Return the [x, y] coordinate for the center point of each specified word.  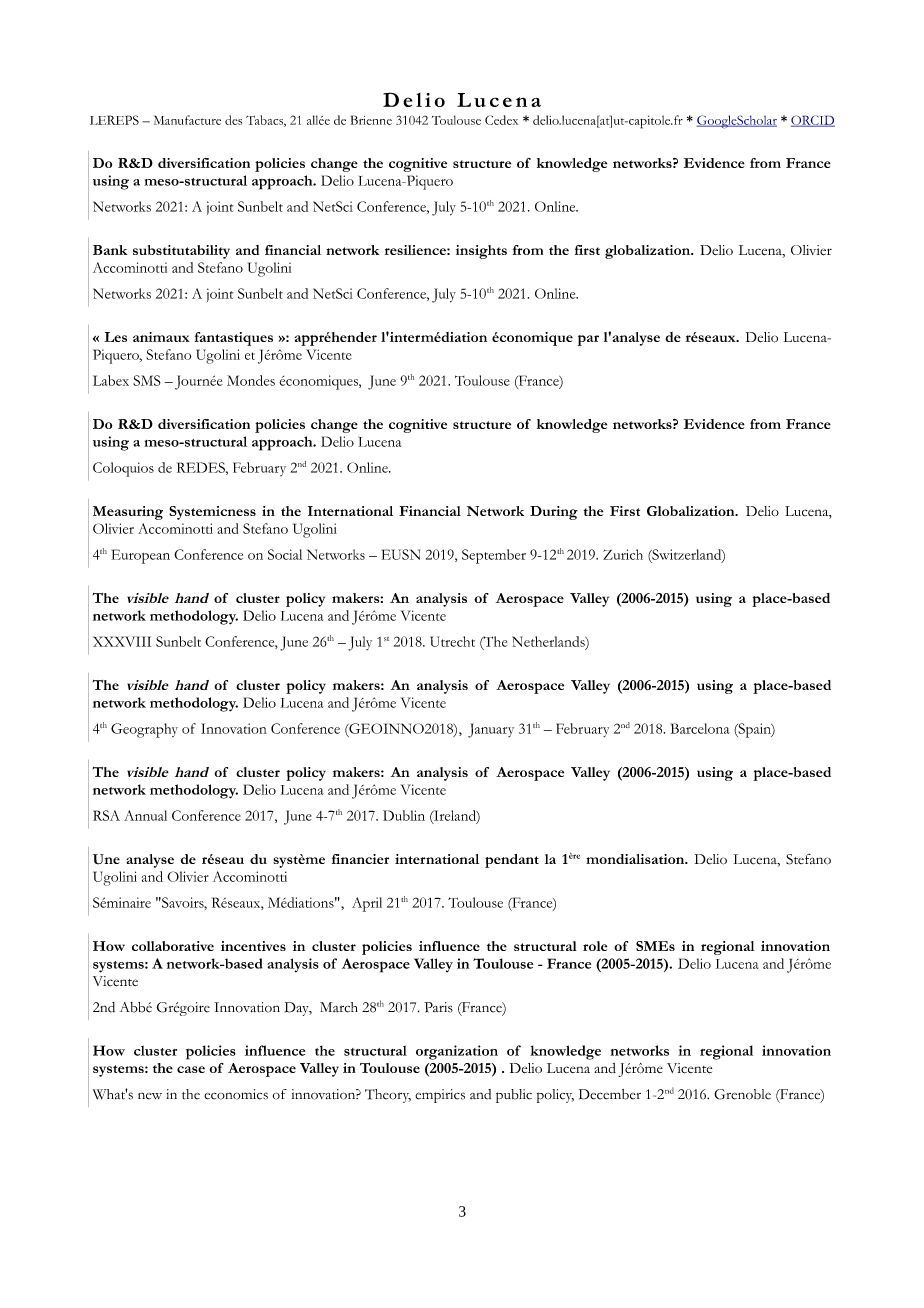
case [191, 1069]
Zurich [623, 554]
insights [481, 252]
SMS [147, 380]
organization [457, 1052]
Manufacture [187, 120]
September [494, 556]
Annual [145, 815]
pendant [512, 861]
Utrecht [452, 641]
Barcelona [700, 728]
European [141, 556]
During [554, 513]
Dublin [404, 815]
